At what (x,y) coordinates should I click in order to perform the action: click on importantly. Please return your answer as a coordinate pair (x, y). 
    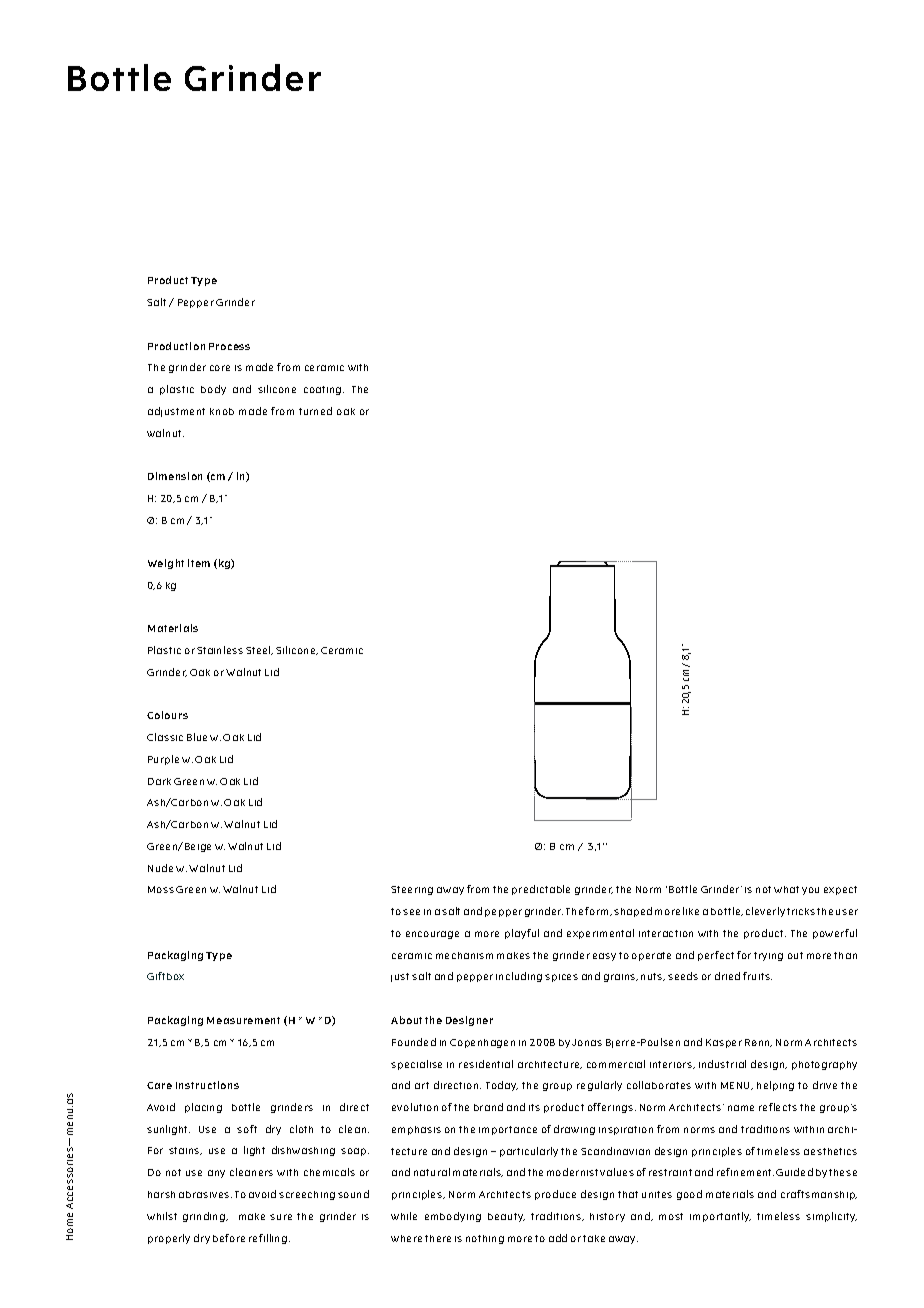
    Looking at the image, I should click on (720, 1217).
